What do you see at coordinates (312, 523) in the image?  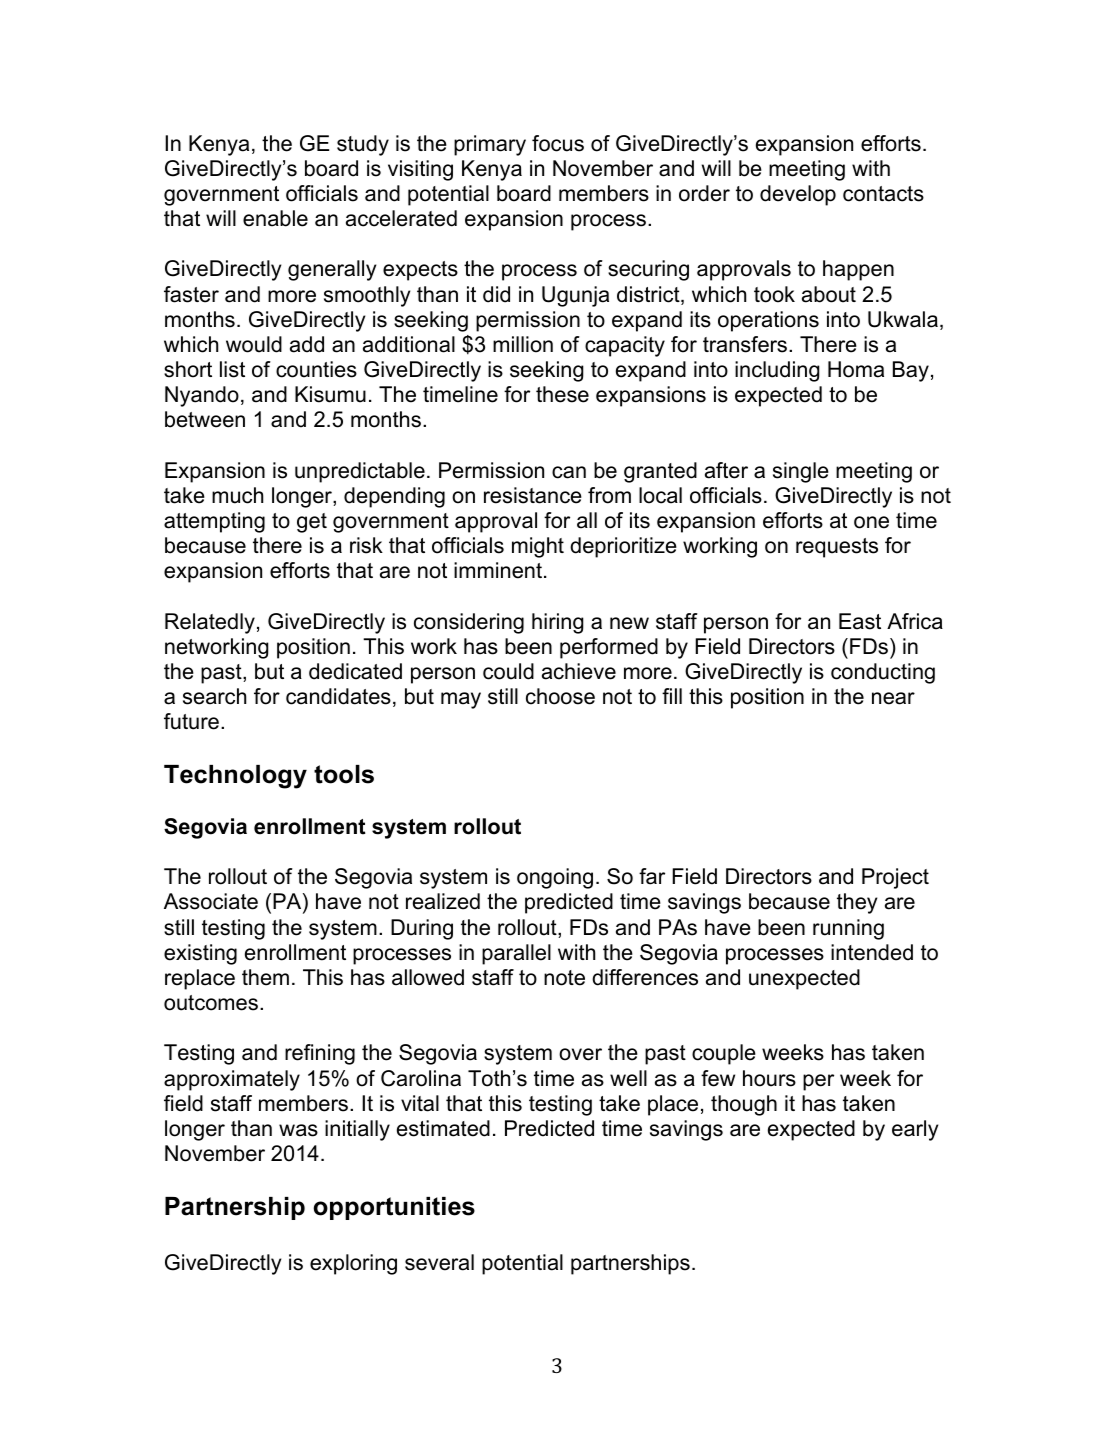 I see `get` at bounding box center [312, 523].
